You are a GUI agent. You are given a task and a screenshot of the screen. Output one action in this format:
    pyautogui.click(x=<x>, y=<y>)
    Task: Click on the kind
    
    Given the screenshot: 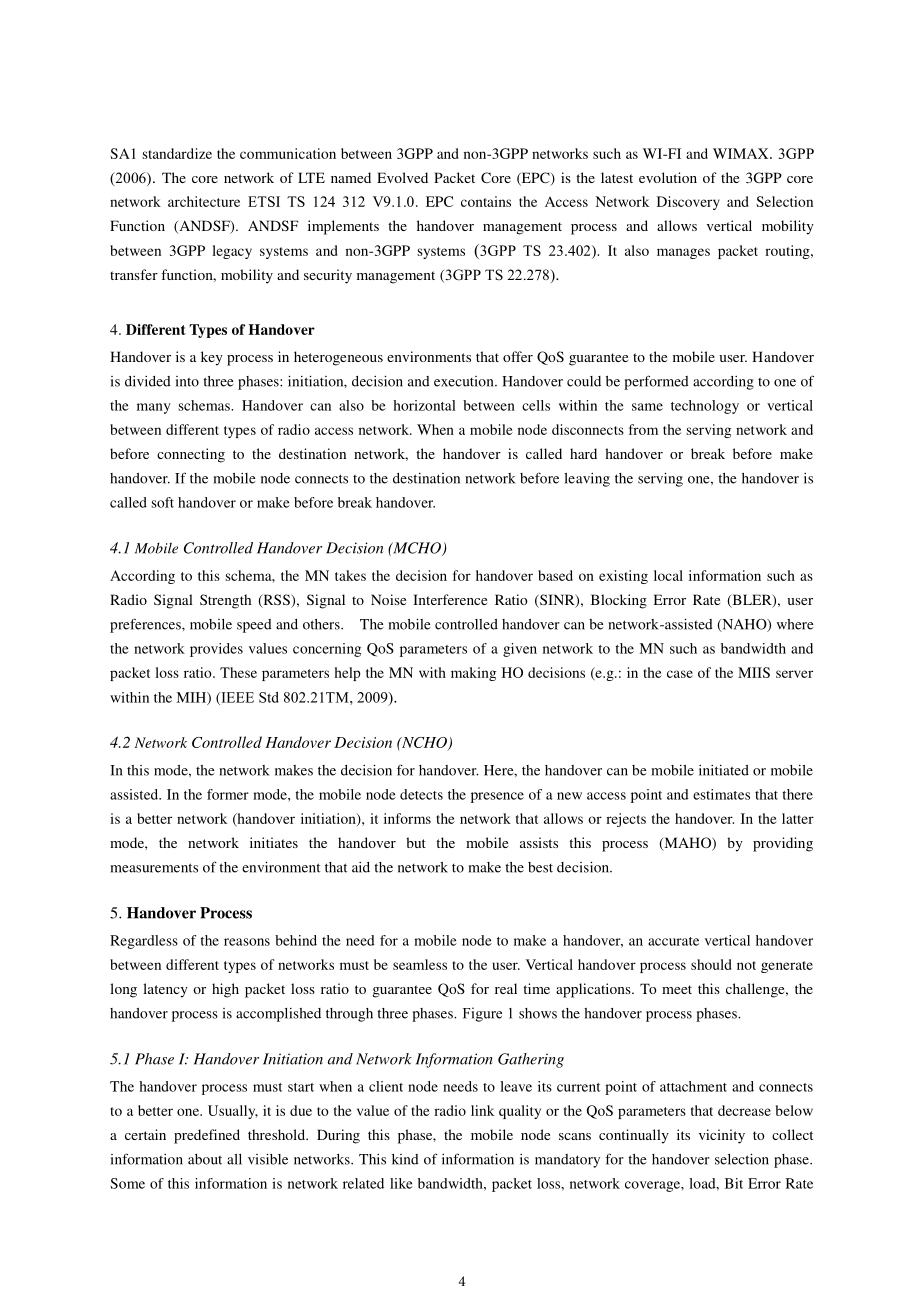 What is the action you would take?
    pyautogui.click(x=405, y=1159)
